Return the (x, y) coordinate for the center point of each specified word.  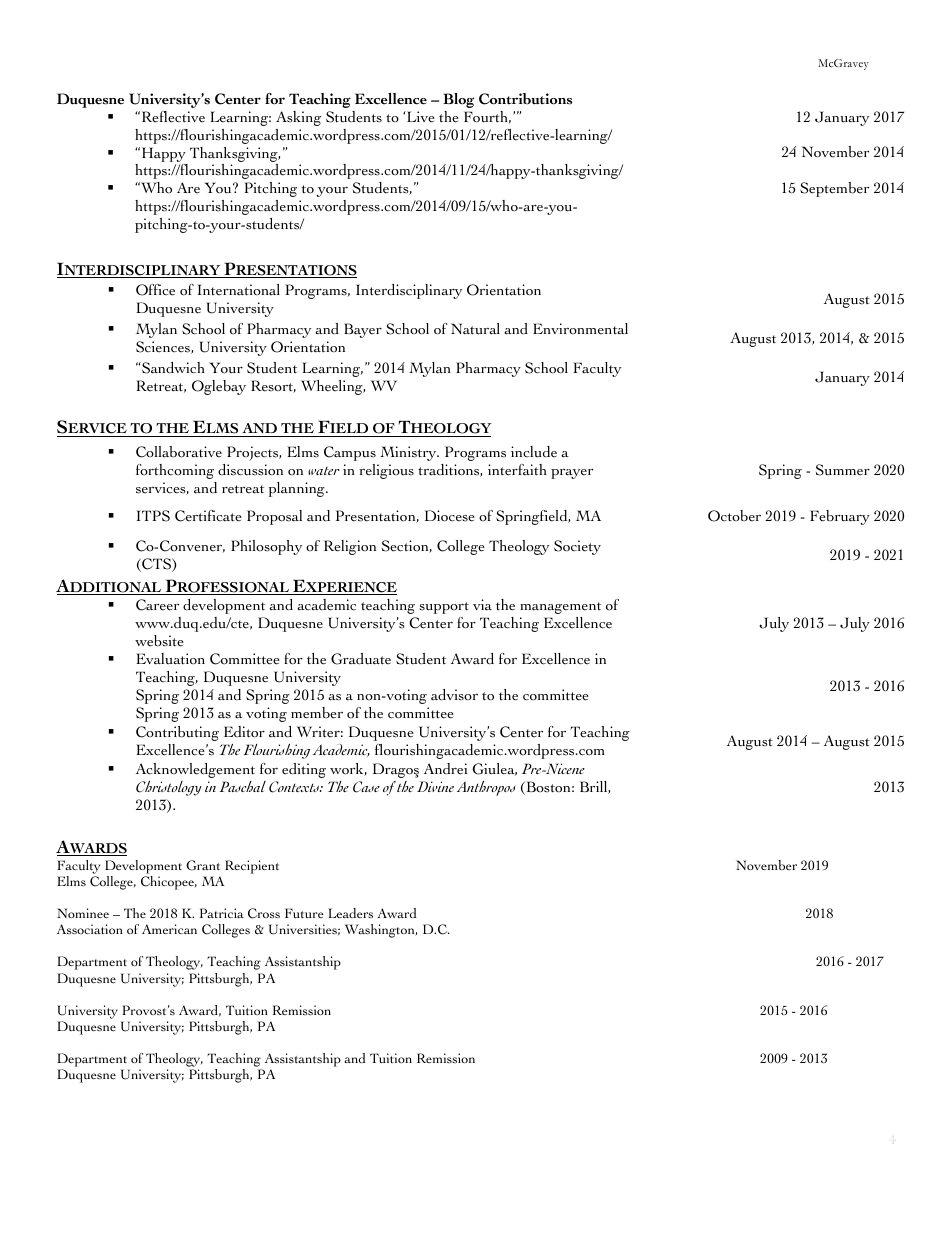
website (159, 641)
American (169, 929)
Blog (458, 100)
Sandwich (172, 368)
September (834, 189)
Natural (475, 329)
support (444, 608)
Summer (843, 470)
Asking (298, 118)
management (560, 608)
